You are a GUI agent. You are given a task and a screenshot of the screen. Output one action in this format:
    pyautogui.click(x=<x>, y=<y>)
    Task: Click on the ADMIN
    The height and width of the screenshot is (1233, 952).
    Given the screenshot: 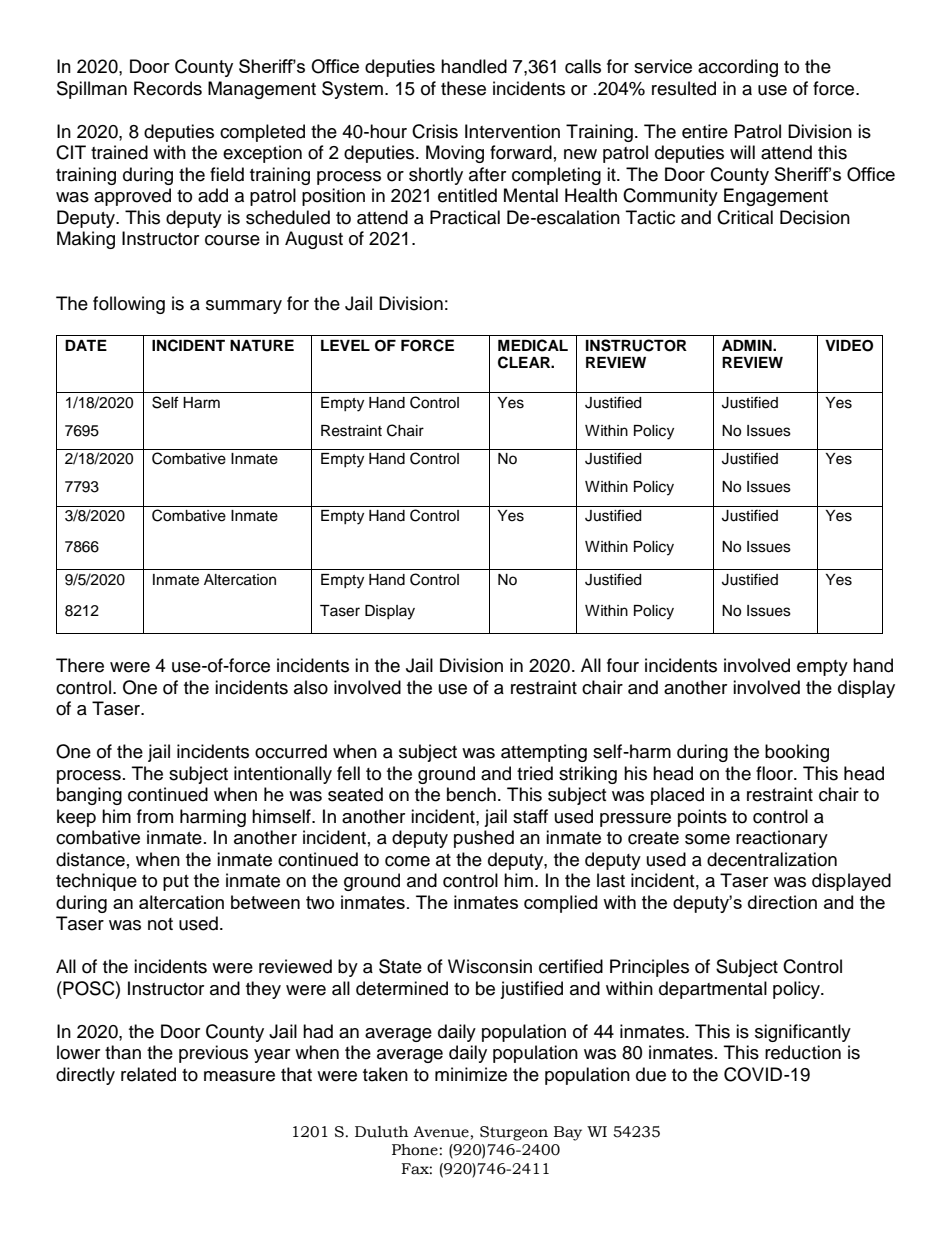 What is the action you would take?
    pyautogui.click(x=748, y=345)
